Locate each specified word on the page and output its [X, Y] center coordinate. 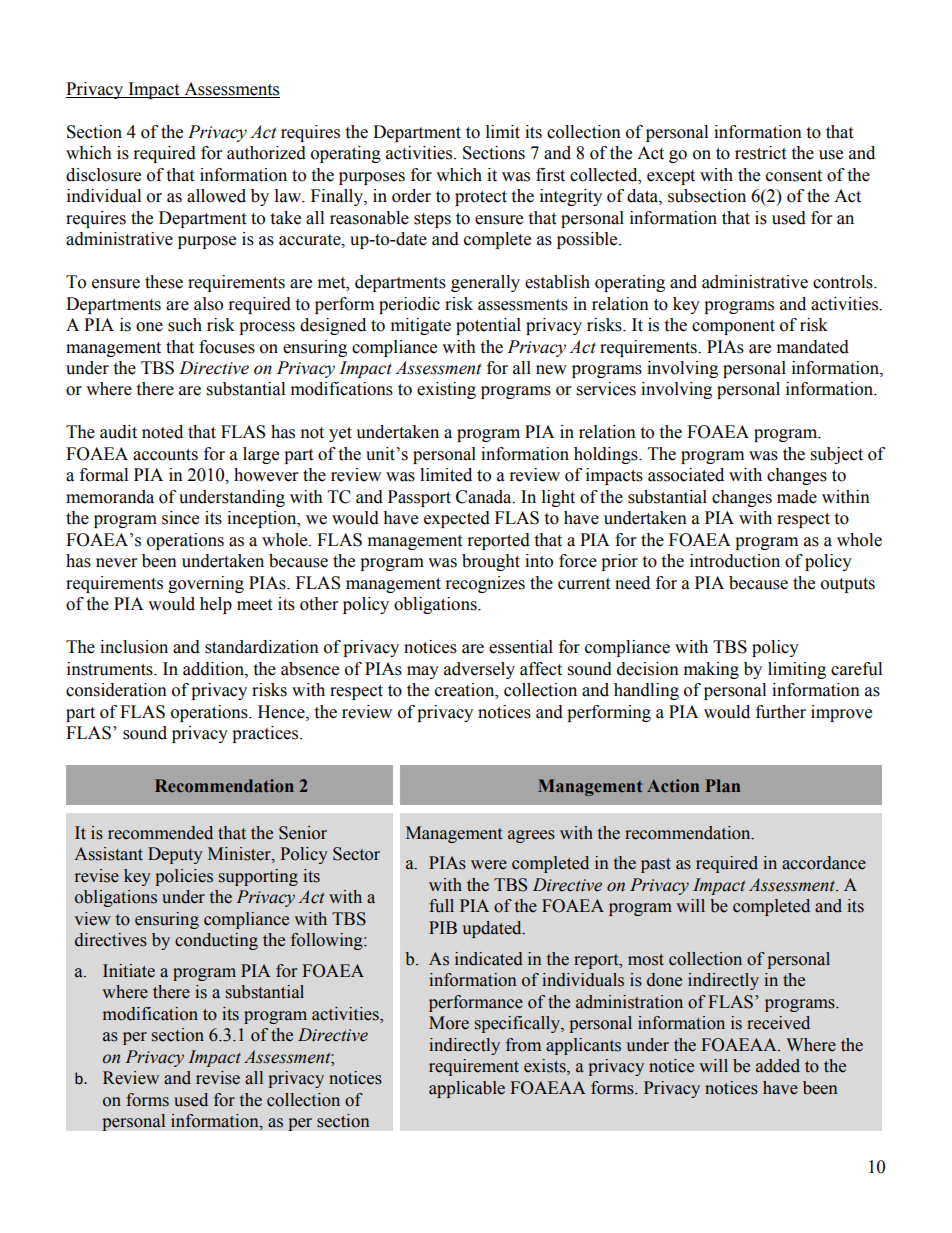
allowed [216, 196]
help [216, 605]
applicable [467, 1089]
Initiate [129, 971]
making [711, 670]
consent [794, 176]
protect [481, 198]
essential [521, 647]
